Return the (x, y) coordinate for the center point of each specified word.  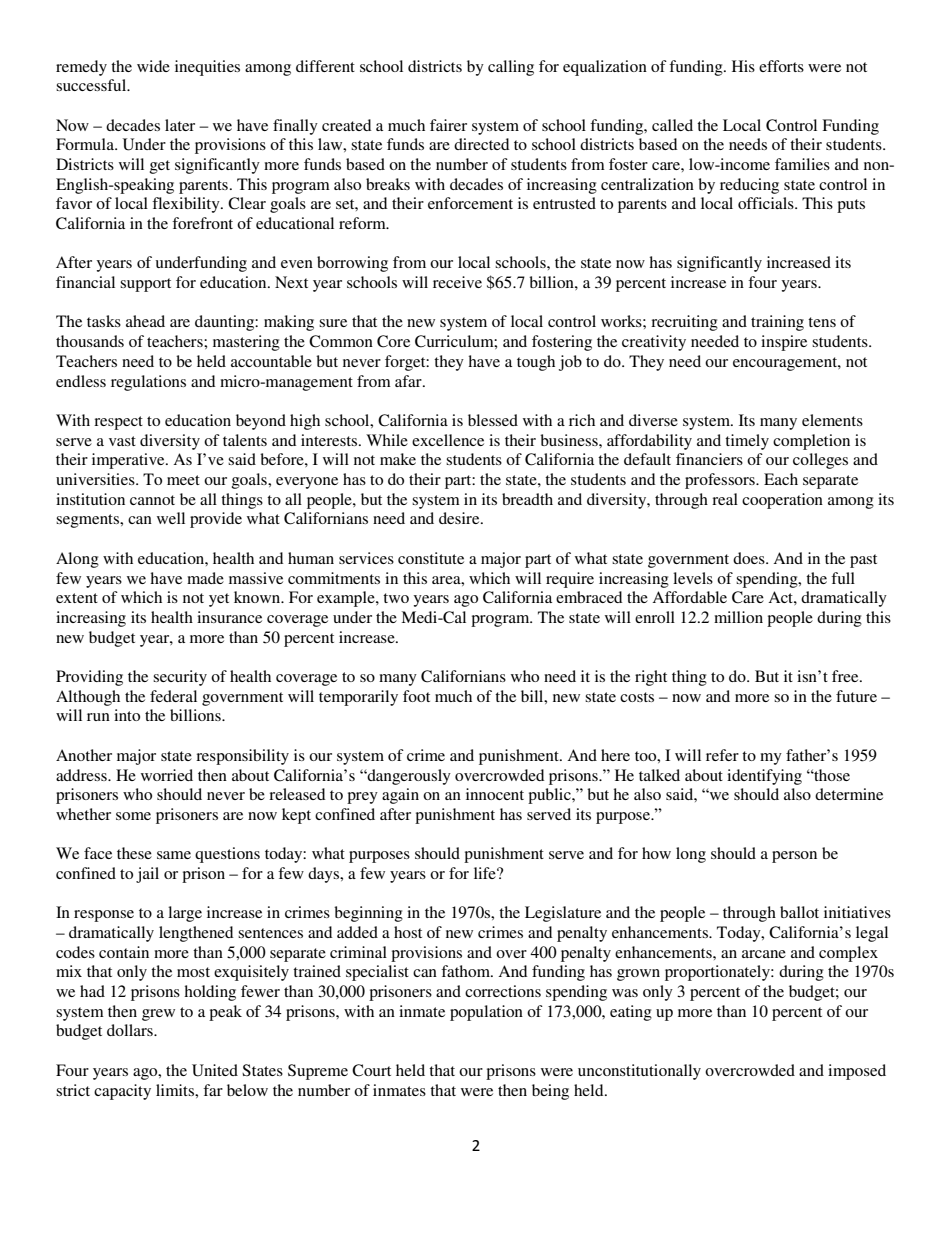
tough (536, 363)
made (205, 578)
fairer (448, 125)
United (215, 1070)
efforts (781, 66)
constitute (431, 558)
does (750, 558)
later (180, 125)
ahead (145, 321)
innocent (495, 794)
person (794, 857)
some (133, 816)
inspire (784, 343)
